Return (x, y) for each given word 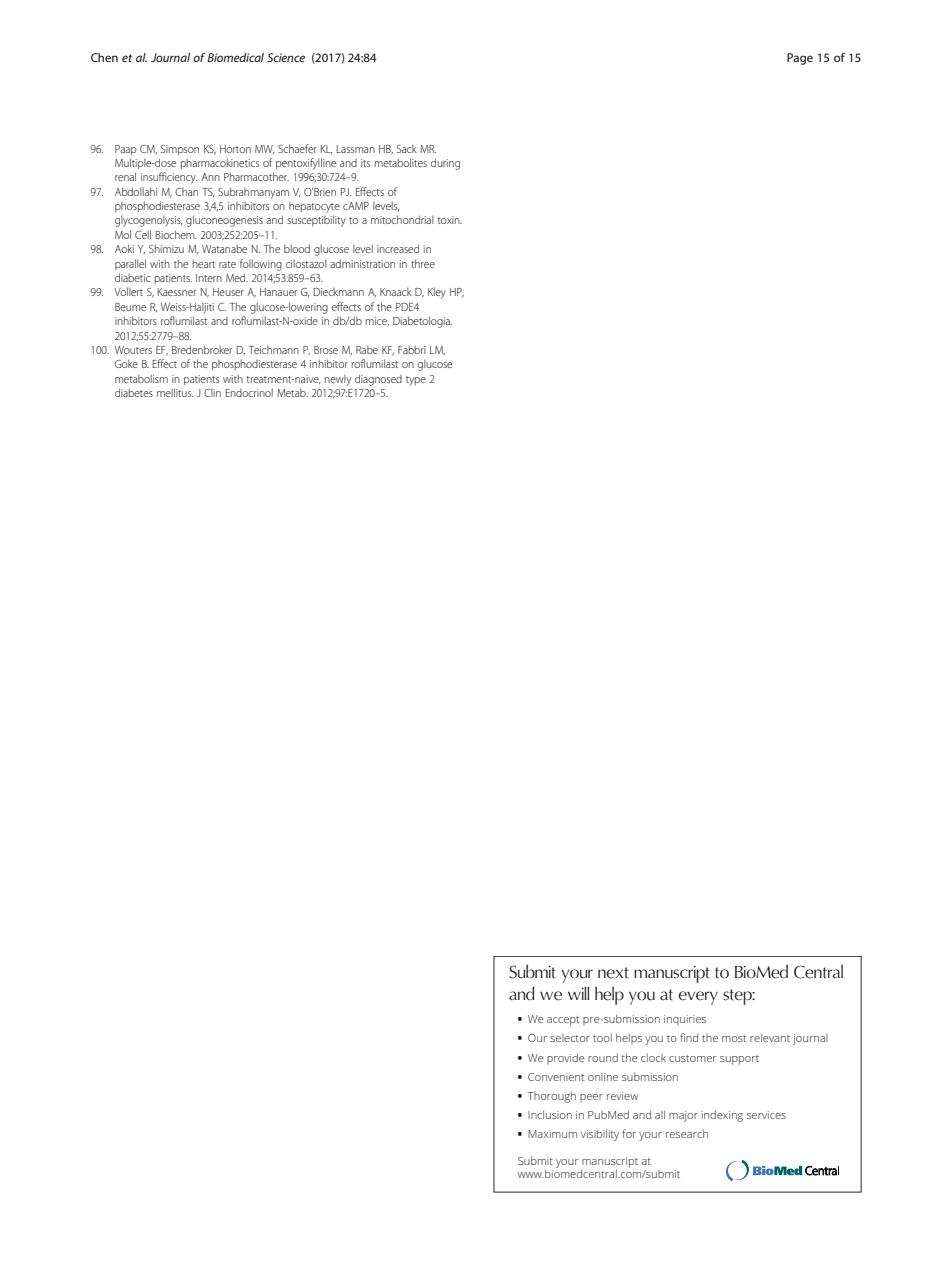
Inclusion (550, 1114)
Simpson (180, 150)
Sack (407, 148)
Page (800, 59)
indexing (722, 1116)
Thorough (552, 1097)
